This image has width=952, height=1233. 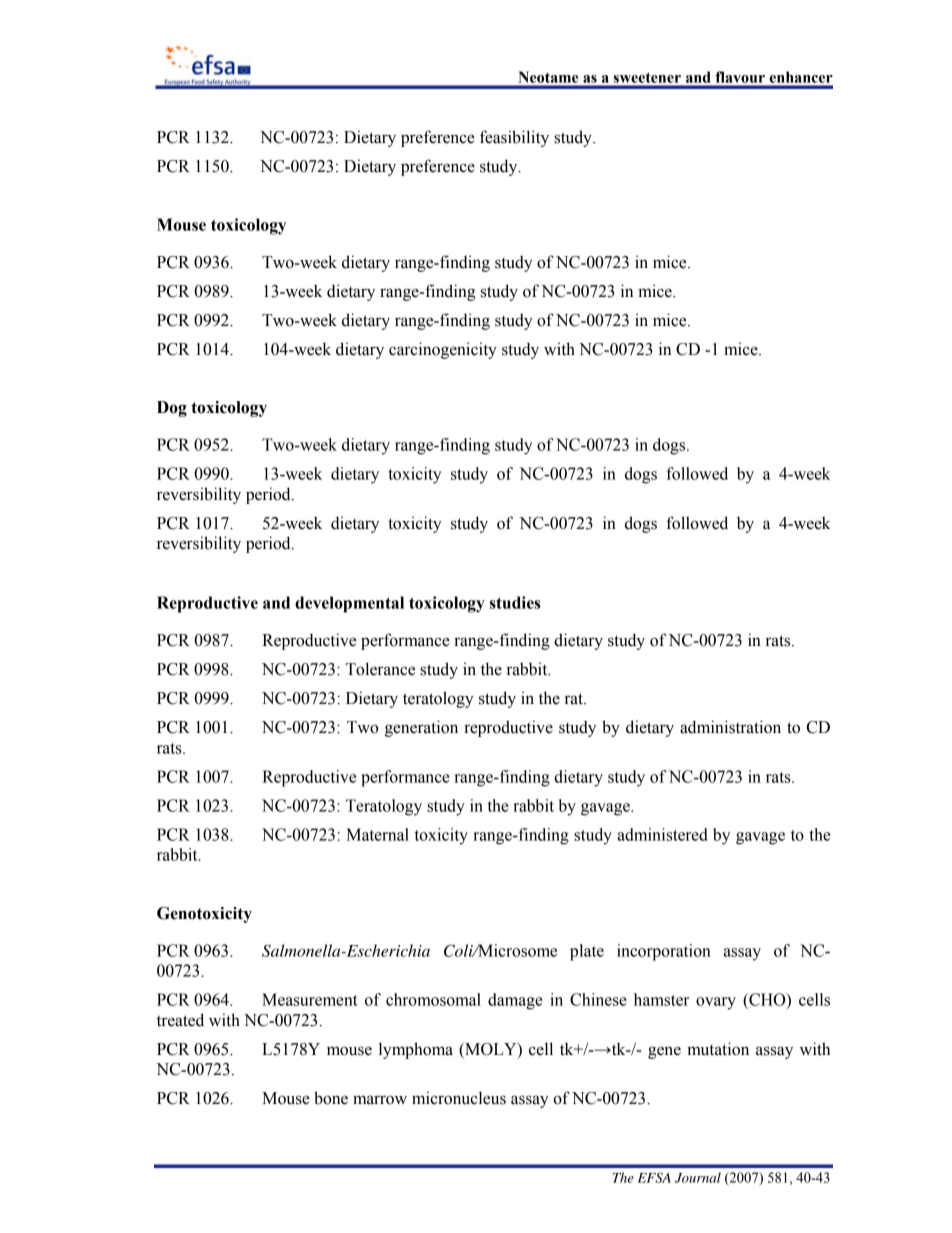 I want to click on administration, so click(x=730, y=727).
